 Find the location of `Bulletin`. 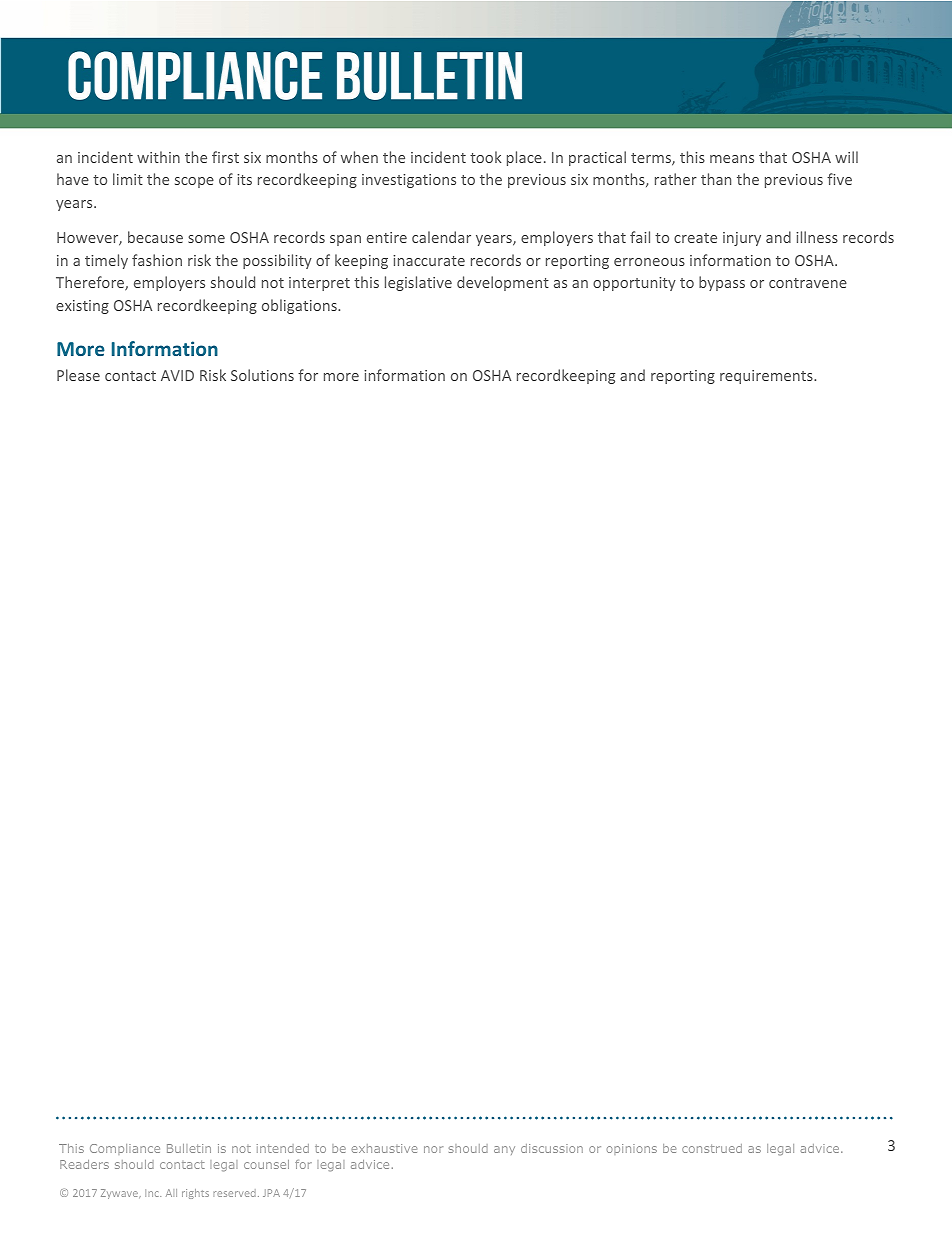

Bulletin is located at coordinates (189, 1148).
